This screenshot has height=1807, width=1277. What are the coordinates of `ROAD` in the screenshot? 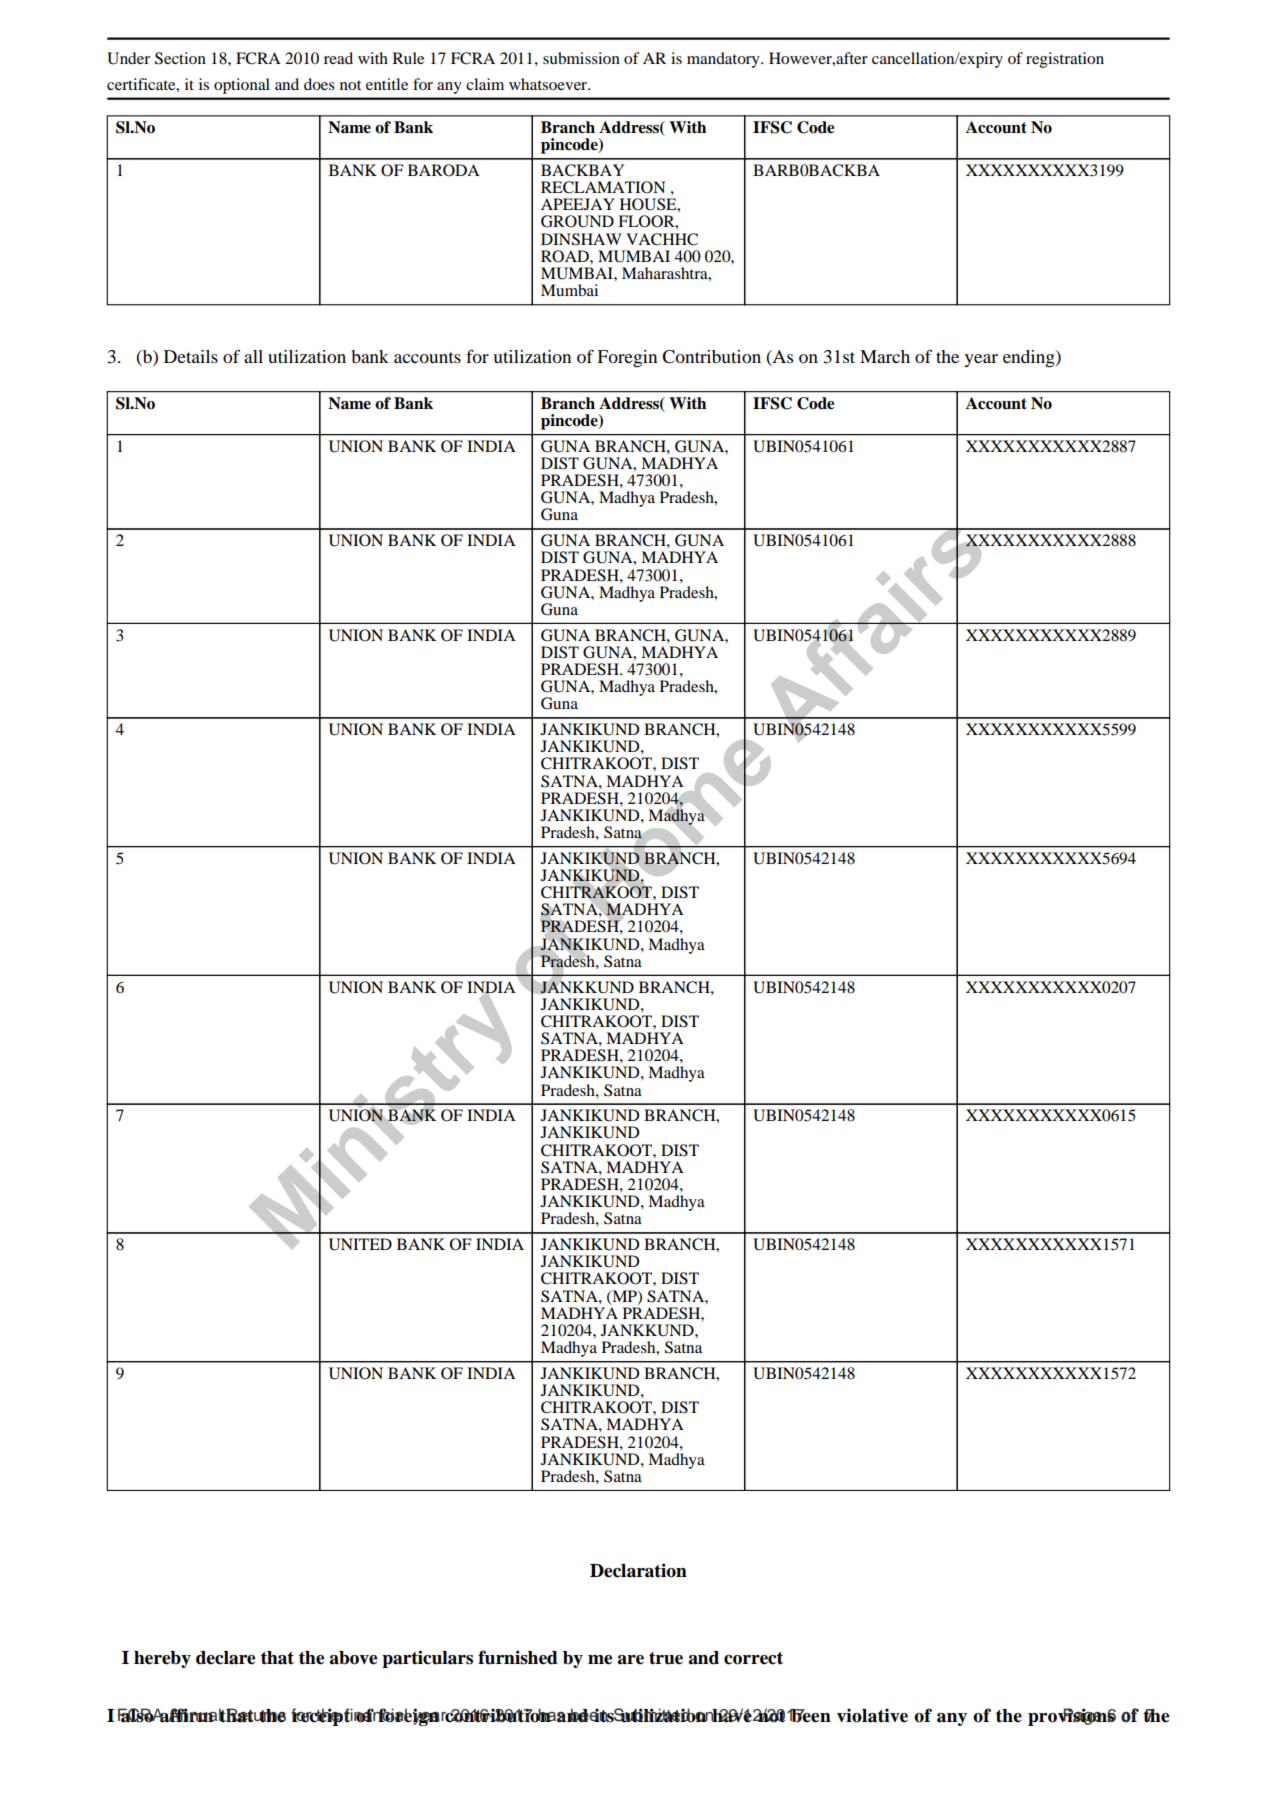 It's located at (566, 256).
